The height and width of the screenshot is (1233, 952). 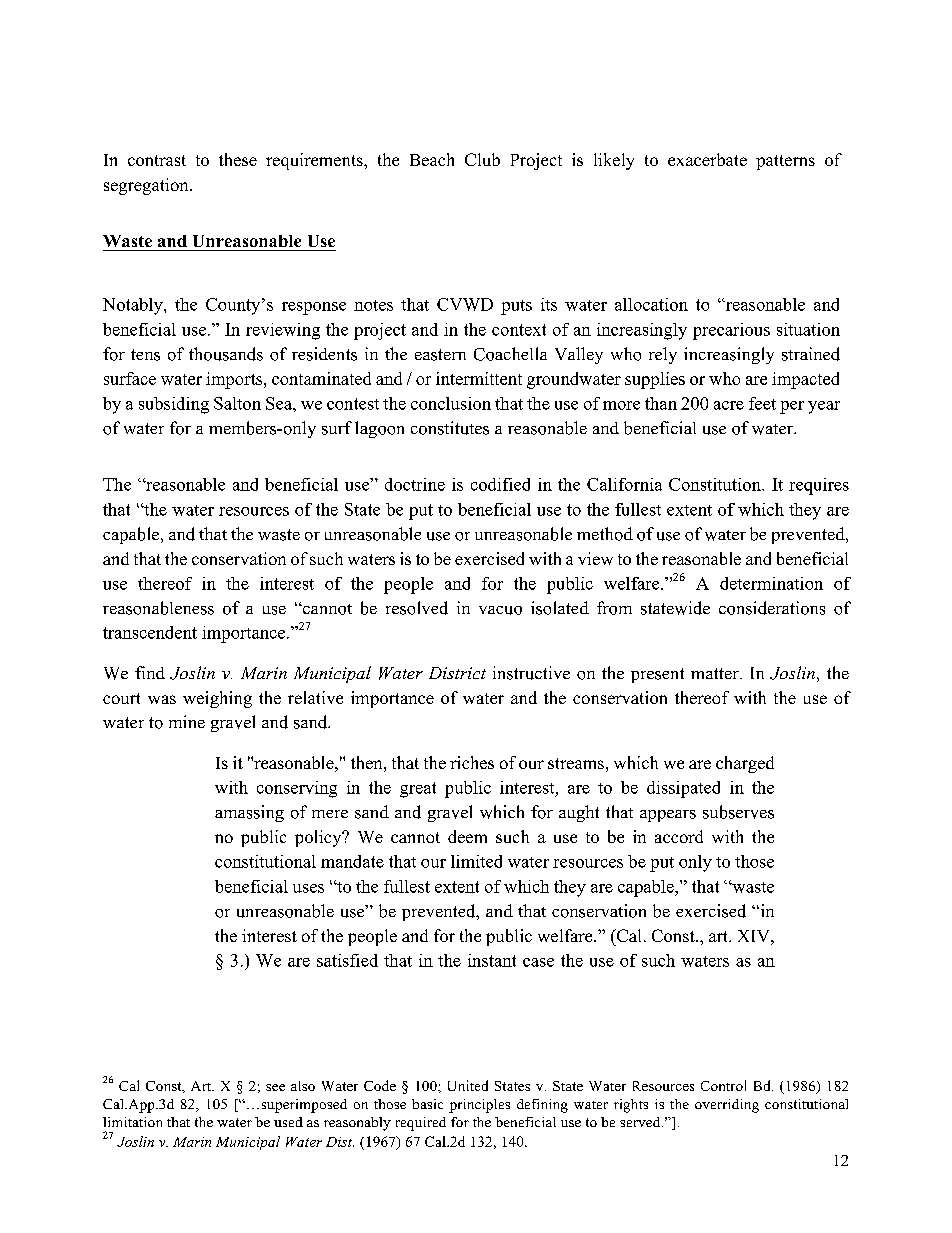 What do you see at coordinates (174, 405) in the screenshot?
I see `subsiding` at bounding box center [174, 405].
